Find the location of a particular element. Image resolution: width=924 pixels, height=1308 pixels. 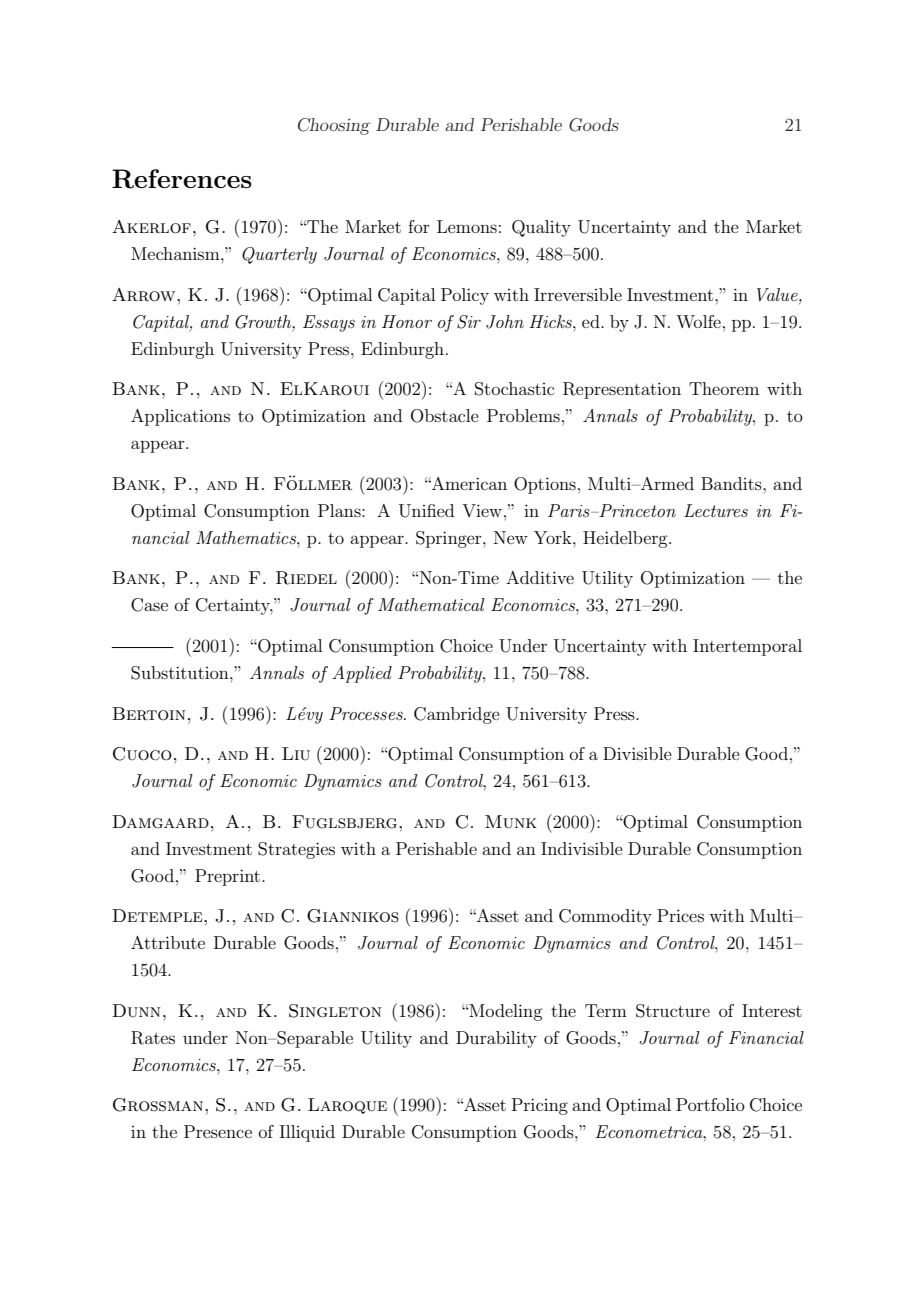

References is located at coordinates (182, 179).
